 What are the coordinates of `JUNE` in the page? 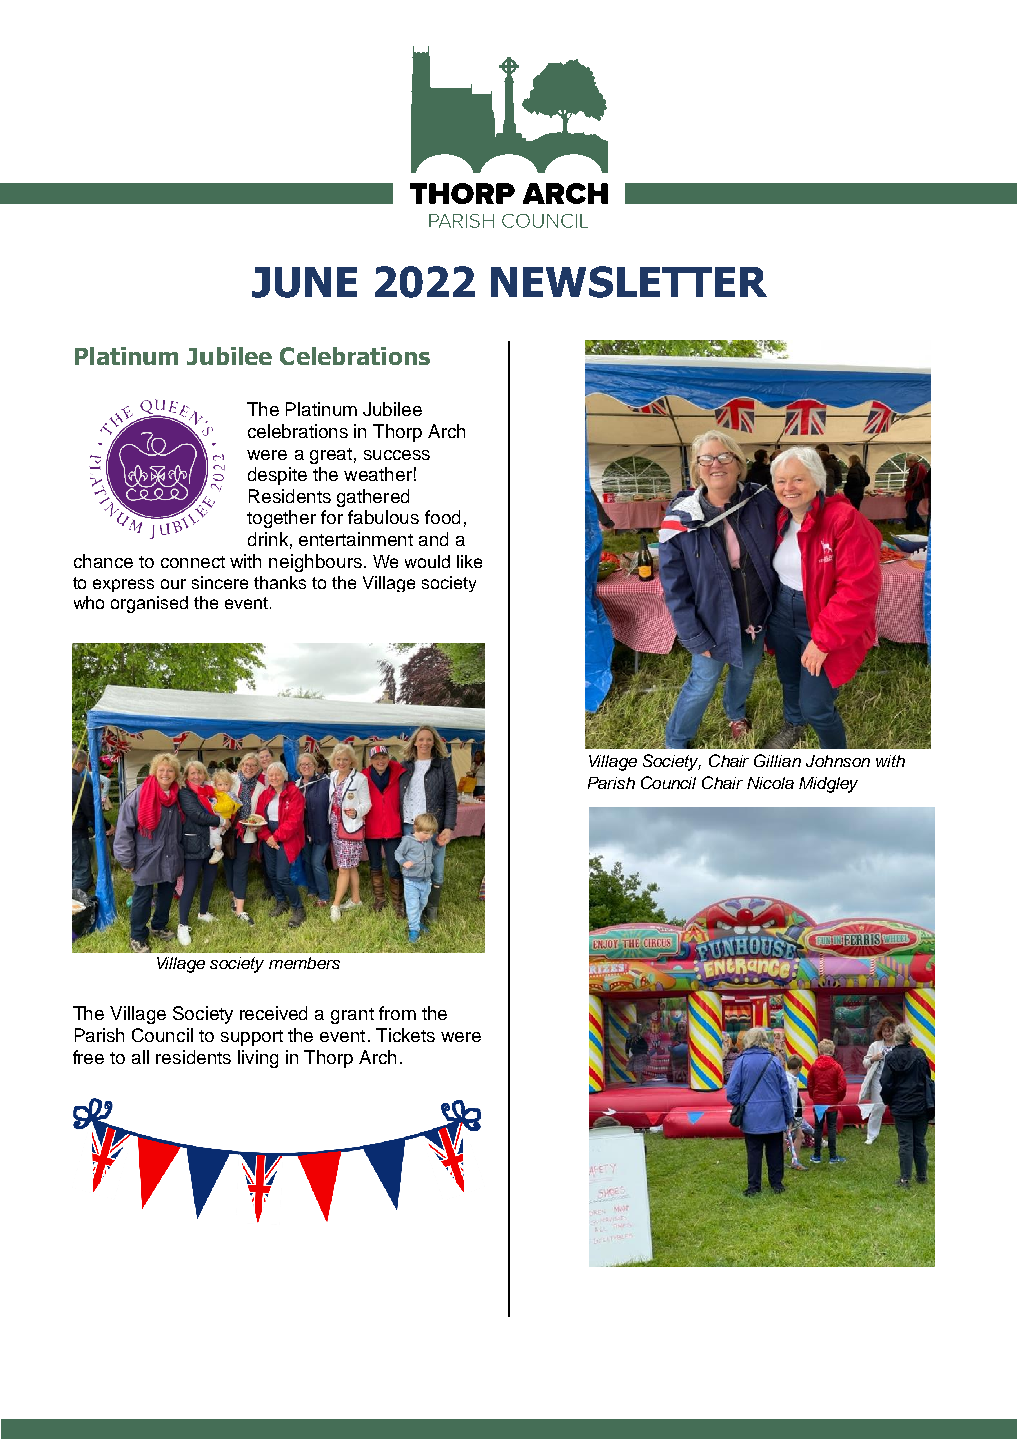 It's located at (304, 282).
